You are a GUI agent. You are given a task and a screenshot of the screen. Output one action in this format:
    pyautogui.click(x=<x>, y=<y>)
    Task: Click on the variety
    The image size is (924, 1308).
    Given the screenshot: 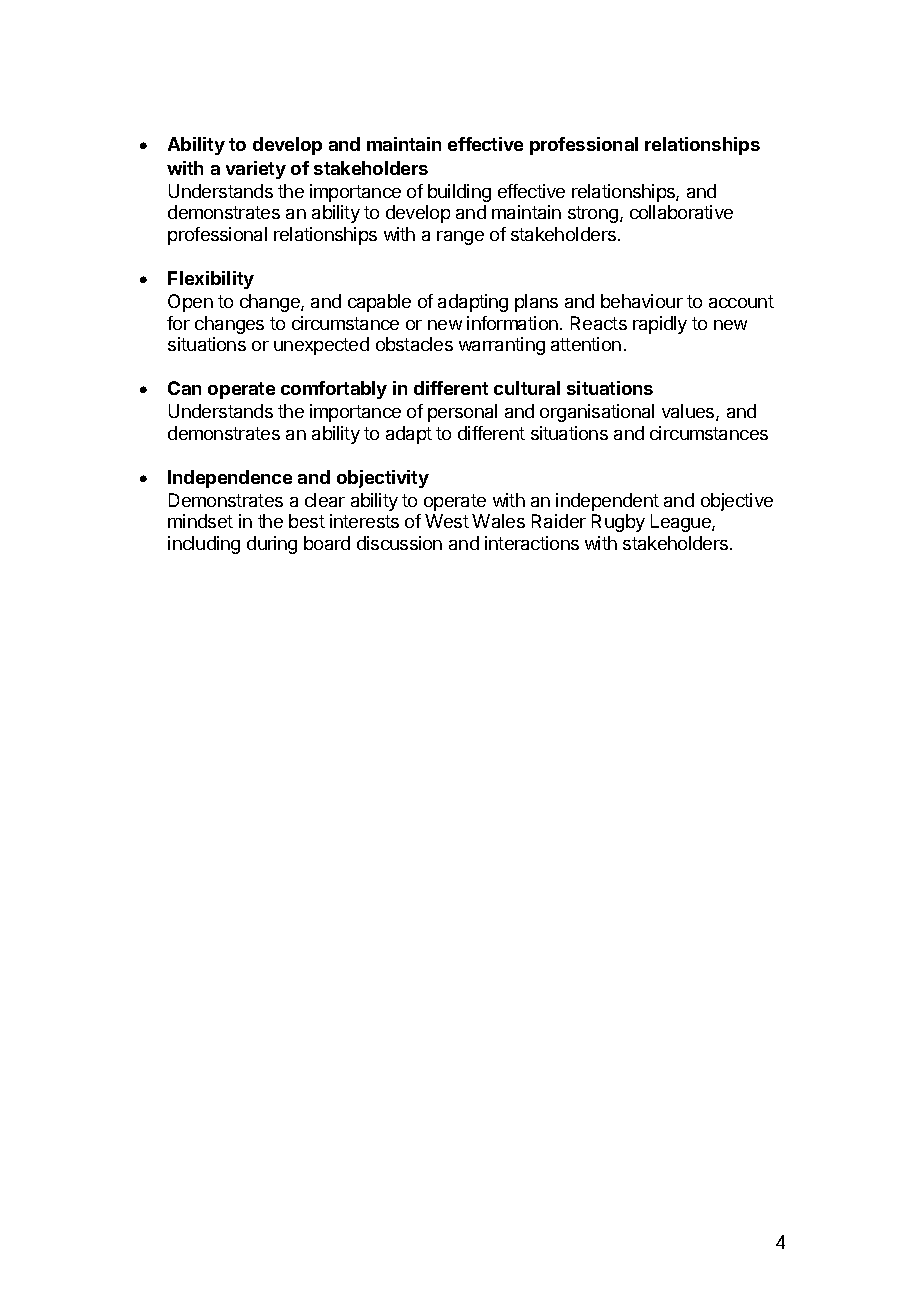 What is the action you would take?
    pyautogui.click(x=256, y=170)
